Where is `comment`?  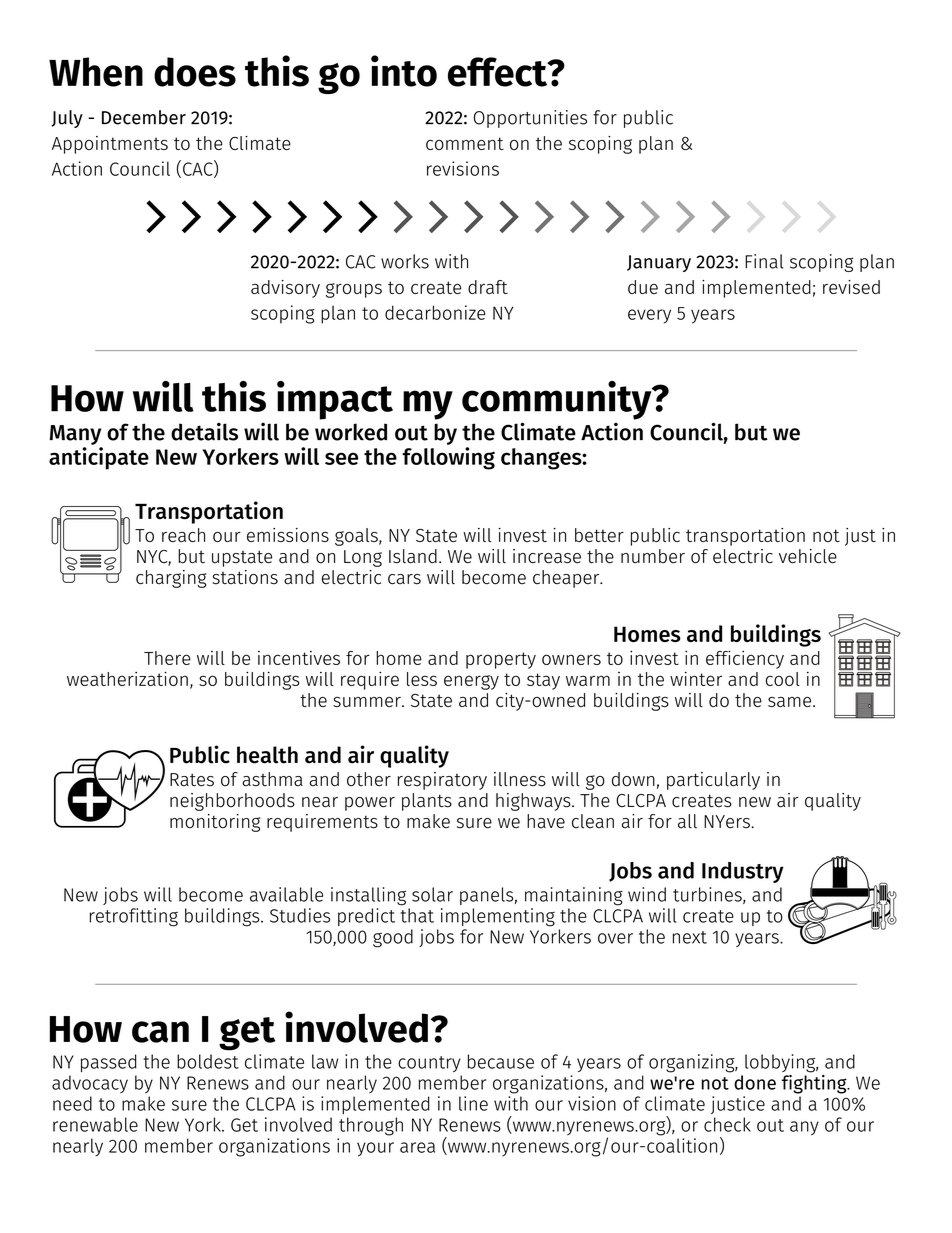
comment is located at coordinates (465, 143).
